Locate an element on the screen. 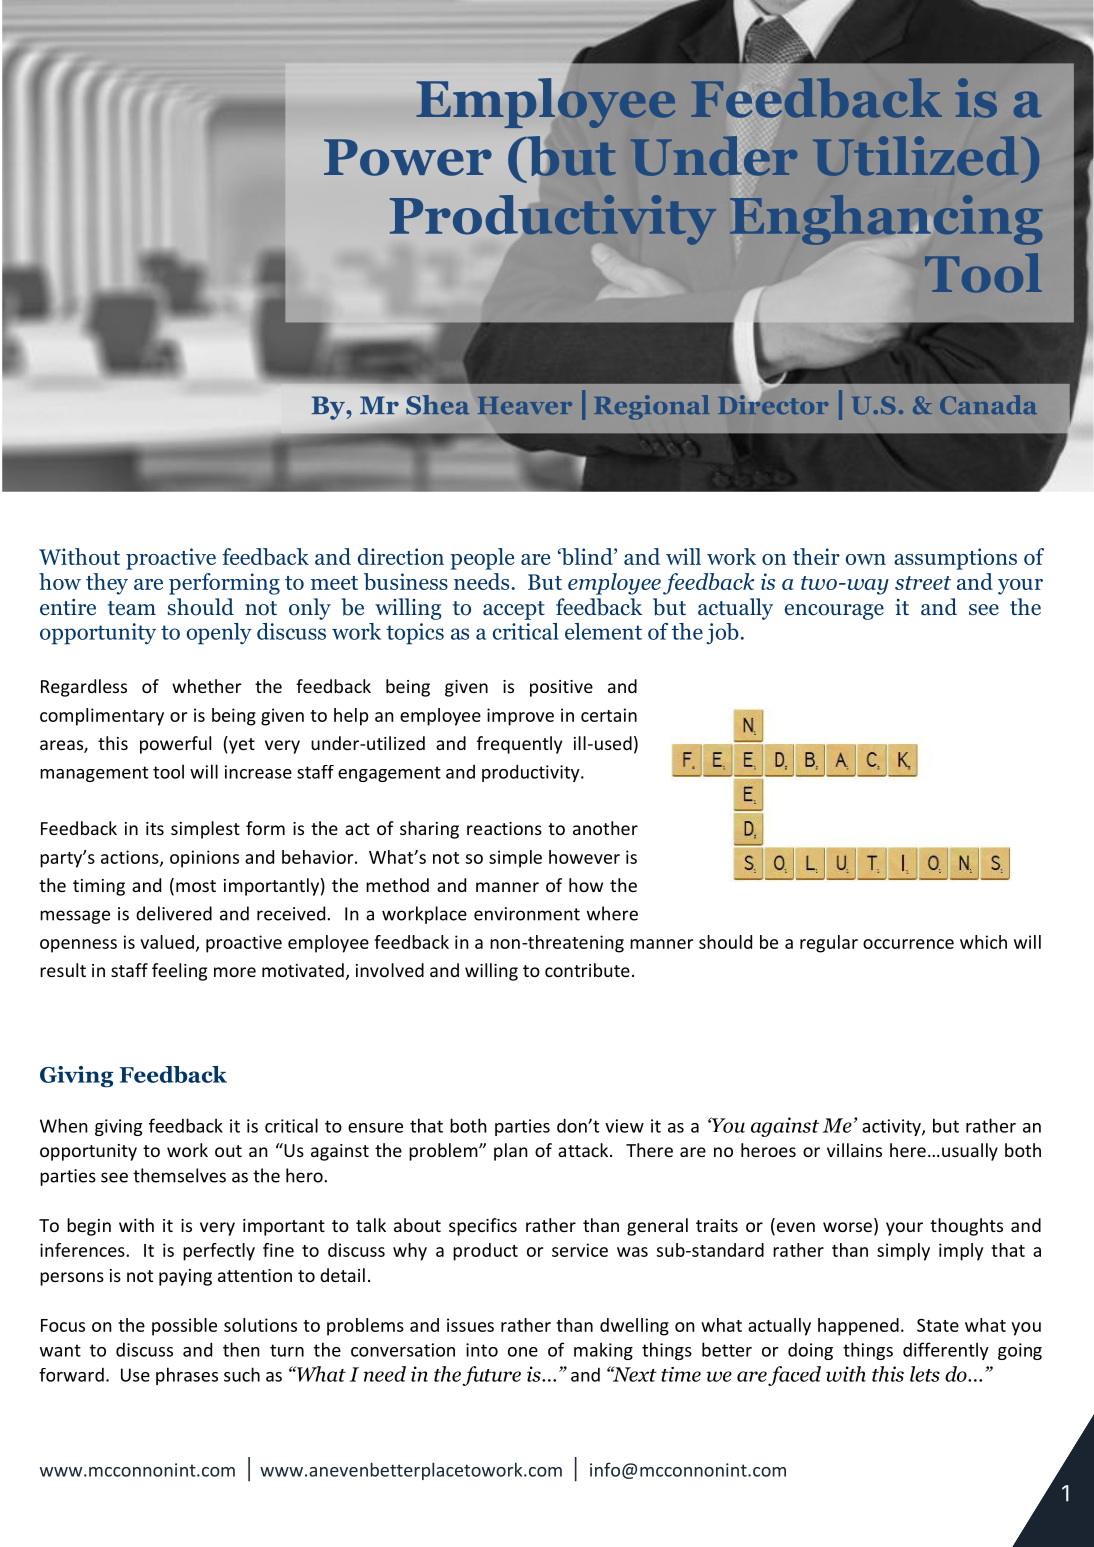 The height and width of the screenshot is (1547, 1094). possible is located at coordinates (184, 1327).
